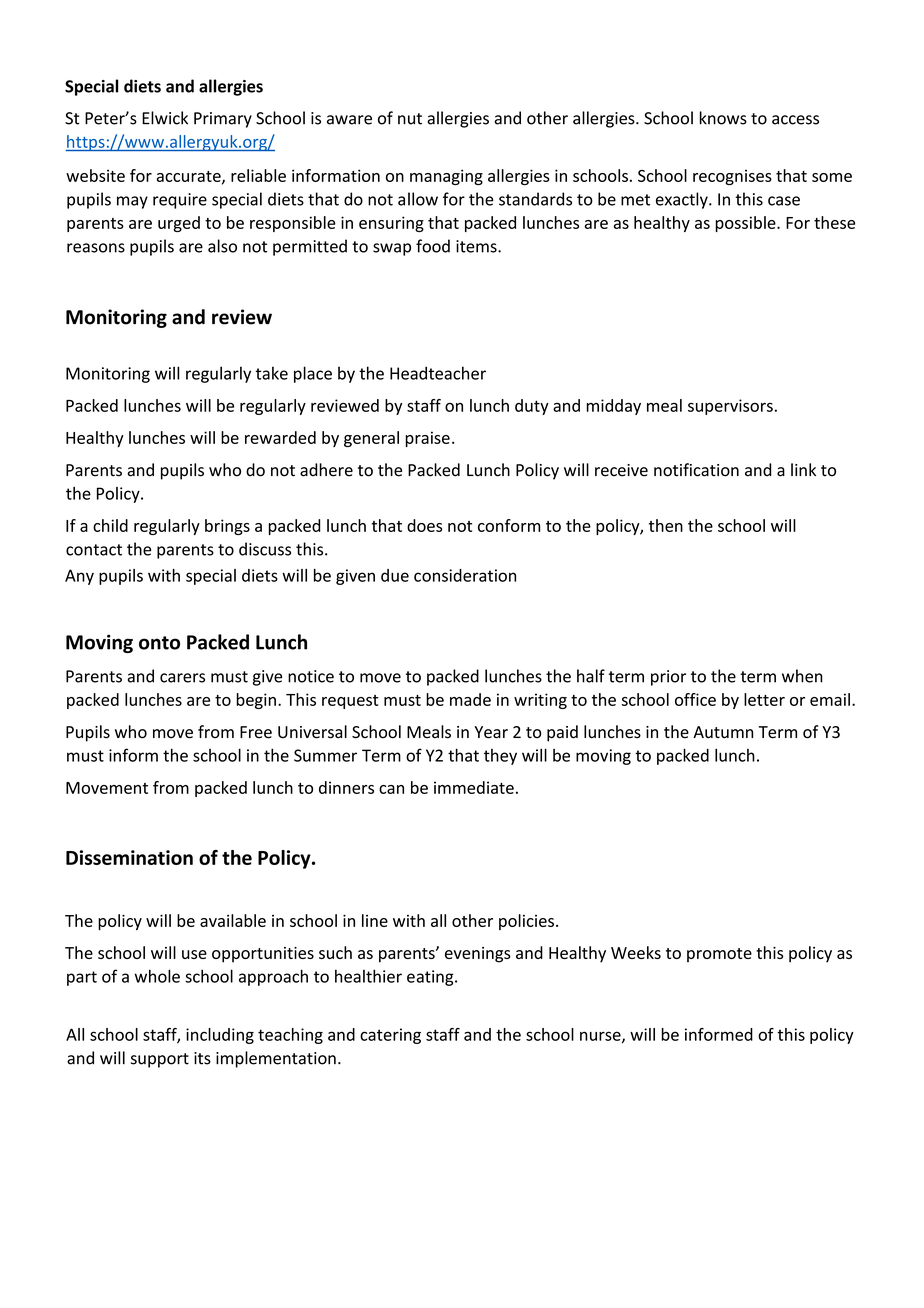 Image resolution: width=924 pixels, height=1308 pixels. I want to click on knows, so click(723, 118).
